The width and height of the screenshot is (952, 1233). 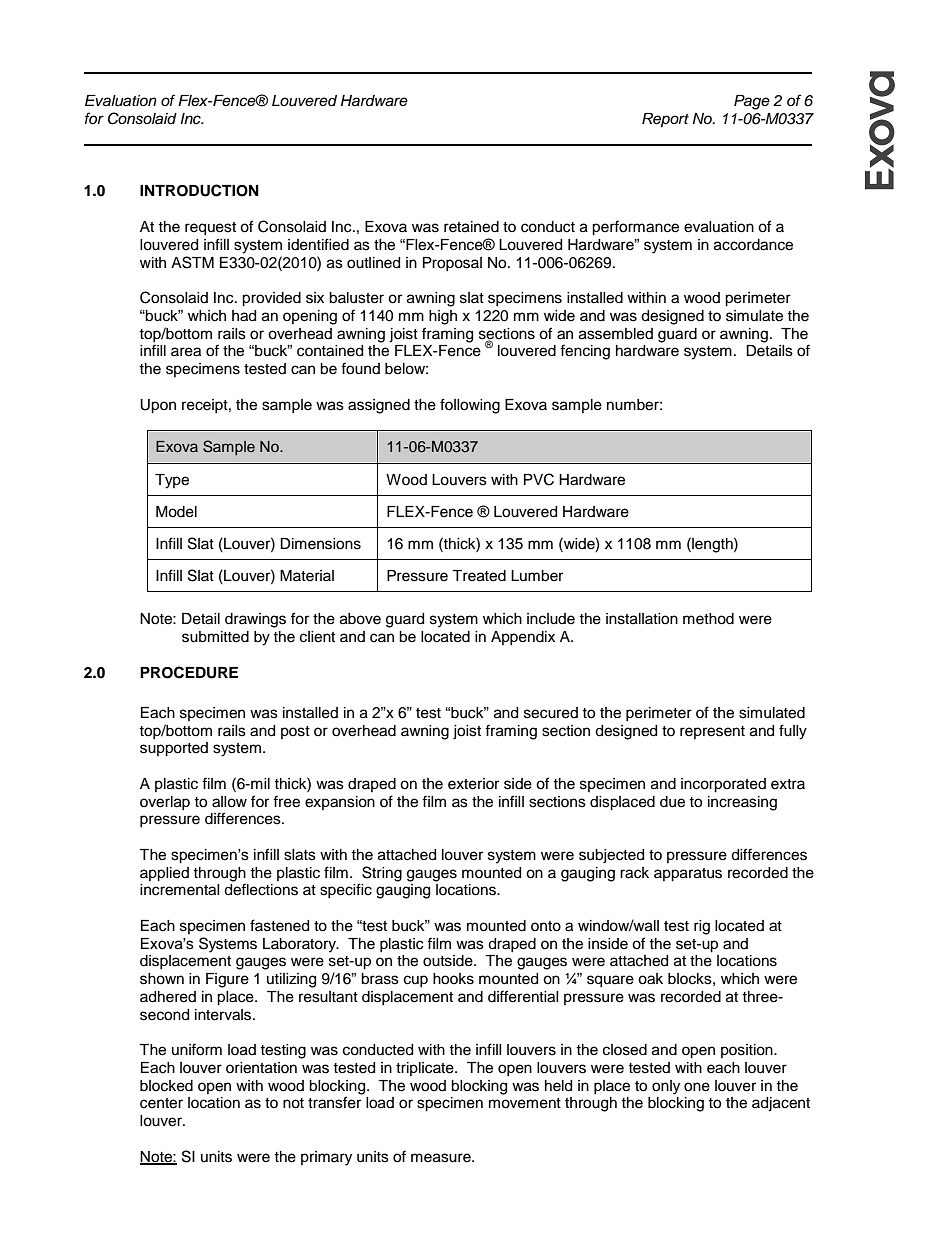 I want to click on following, so click(x=470, y=406).
